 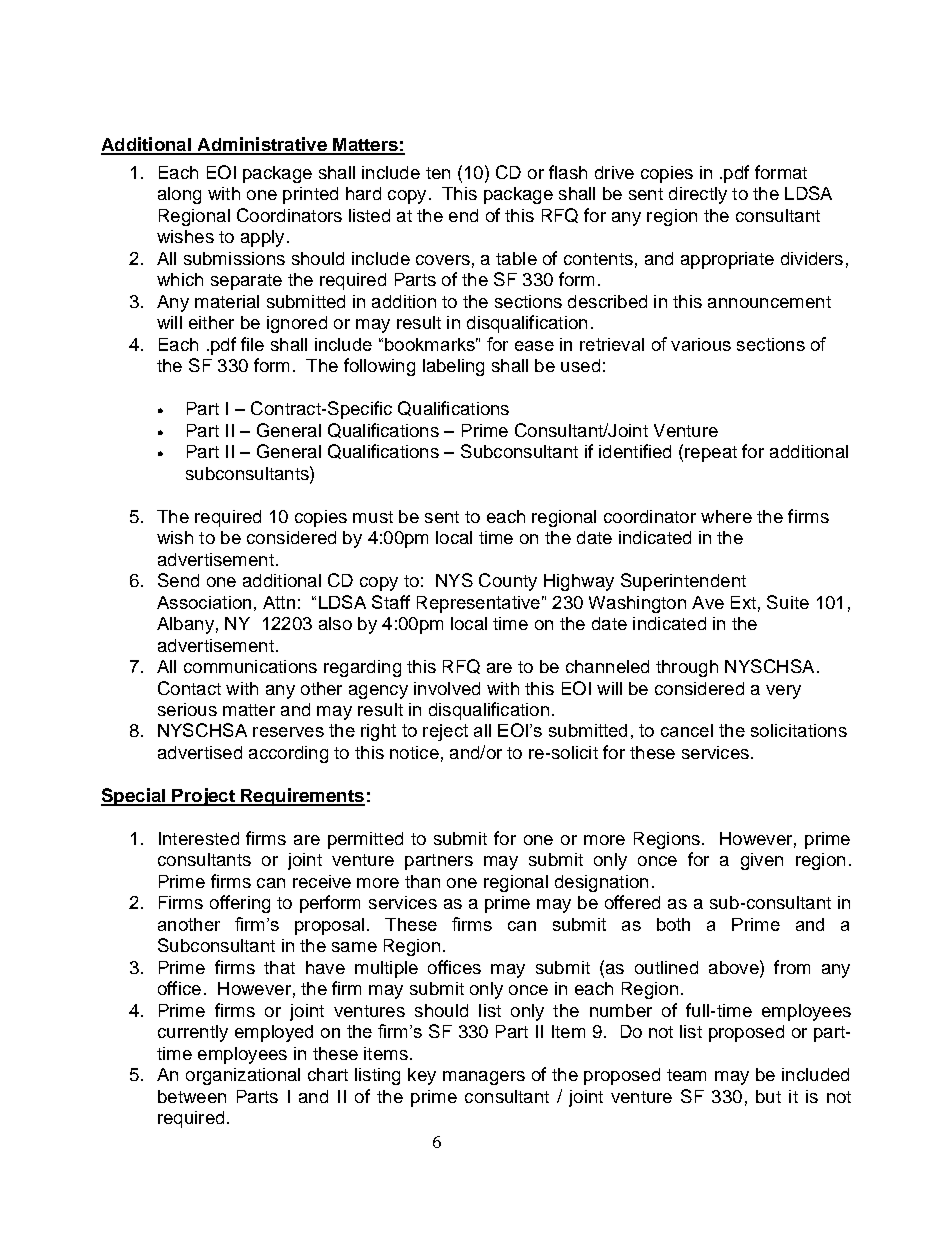 What do you see at coordinates (243, 1076) in the page?
I see `organizational` at bounding box center [243, 1076].
